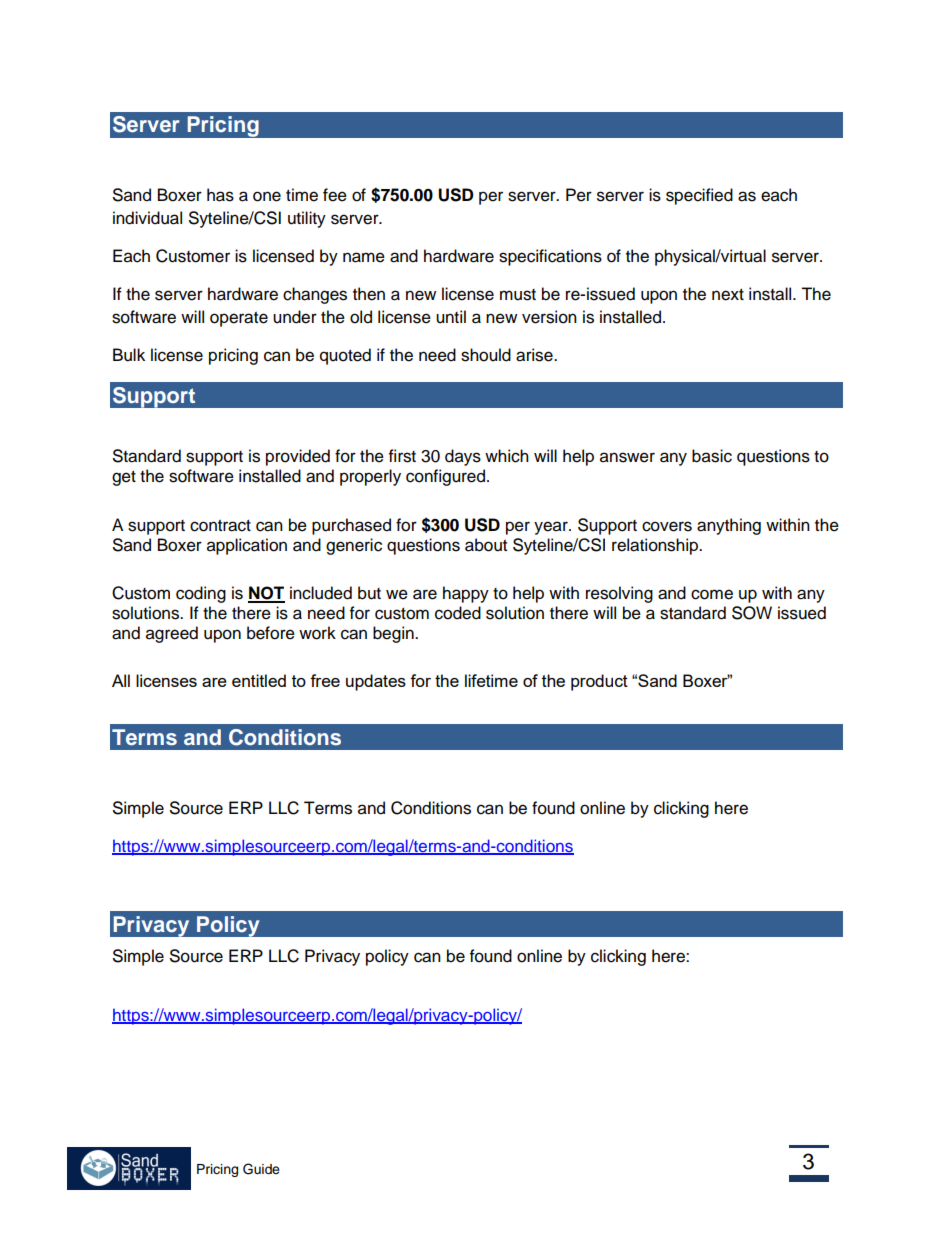  Describe the element at coordinates (325, 680) in the screenshot. I see `free` at that location.
